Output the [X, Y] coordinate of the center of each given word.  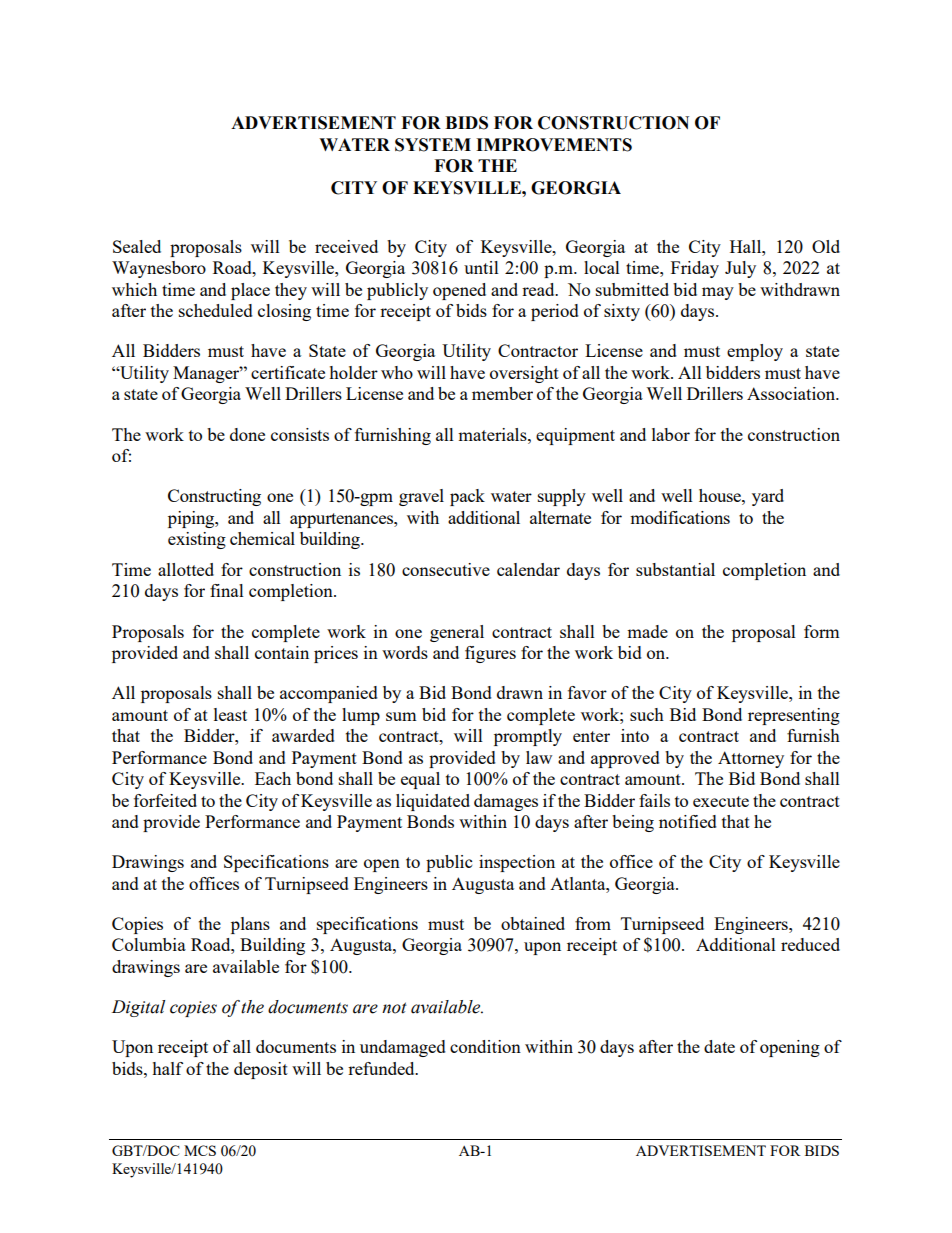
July [740, 269]
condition [485, 1046]
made [647, 631]
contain [282, 652]
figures [490, 654]
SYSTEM [433, 145]
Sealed [137, 246]
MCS [200, 1150]
